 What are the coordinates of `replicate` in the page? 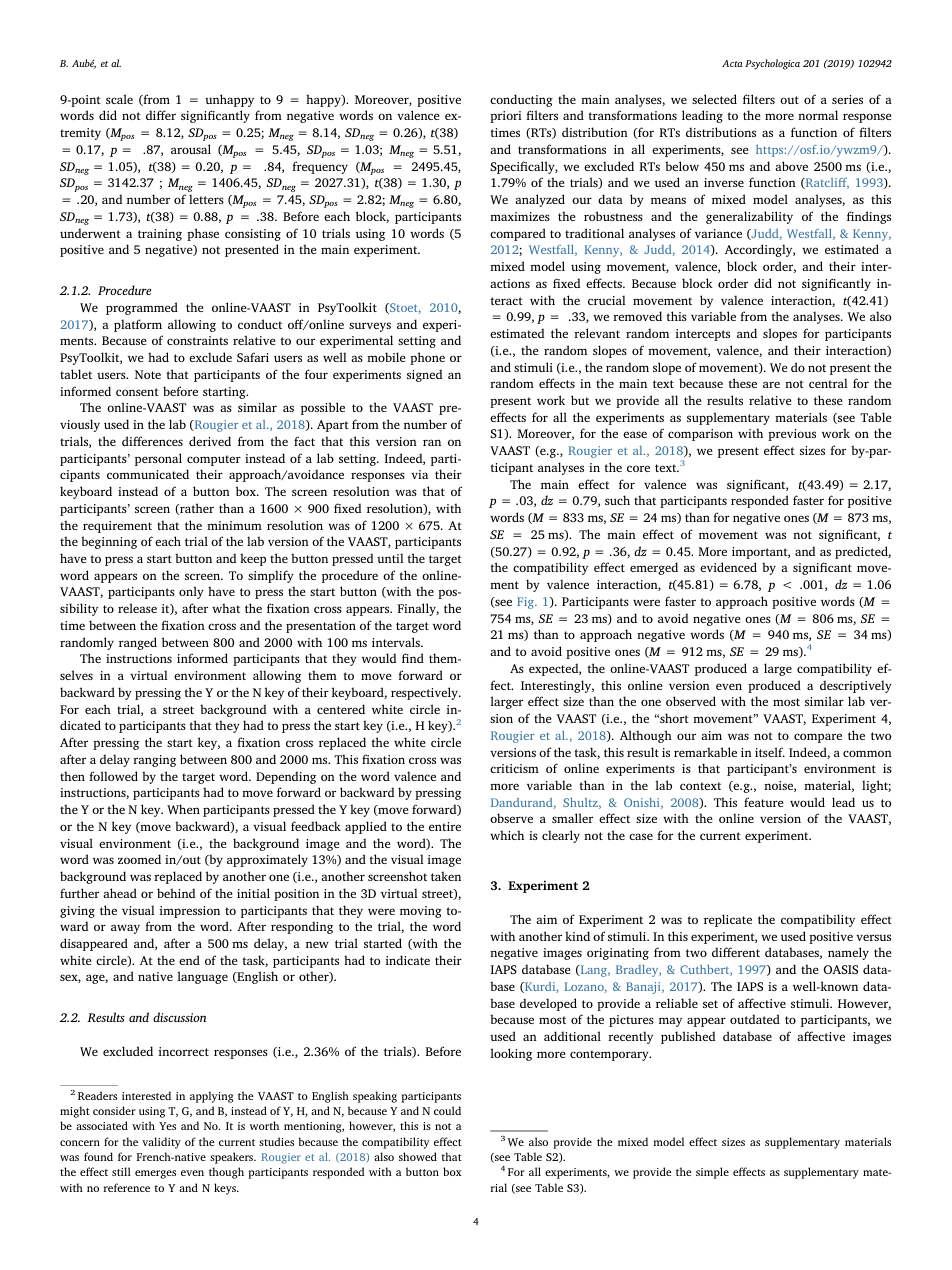 It's located at (728, 920).
